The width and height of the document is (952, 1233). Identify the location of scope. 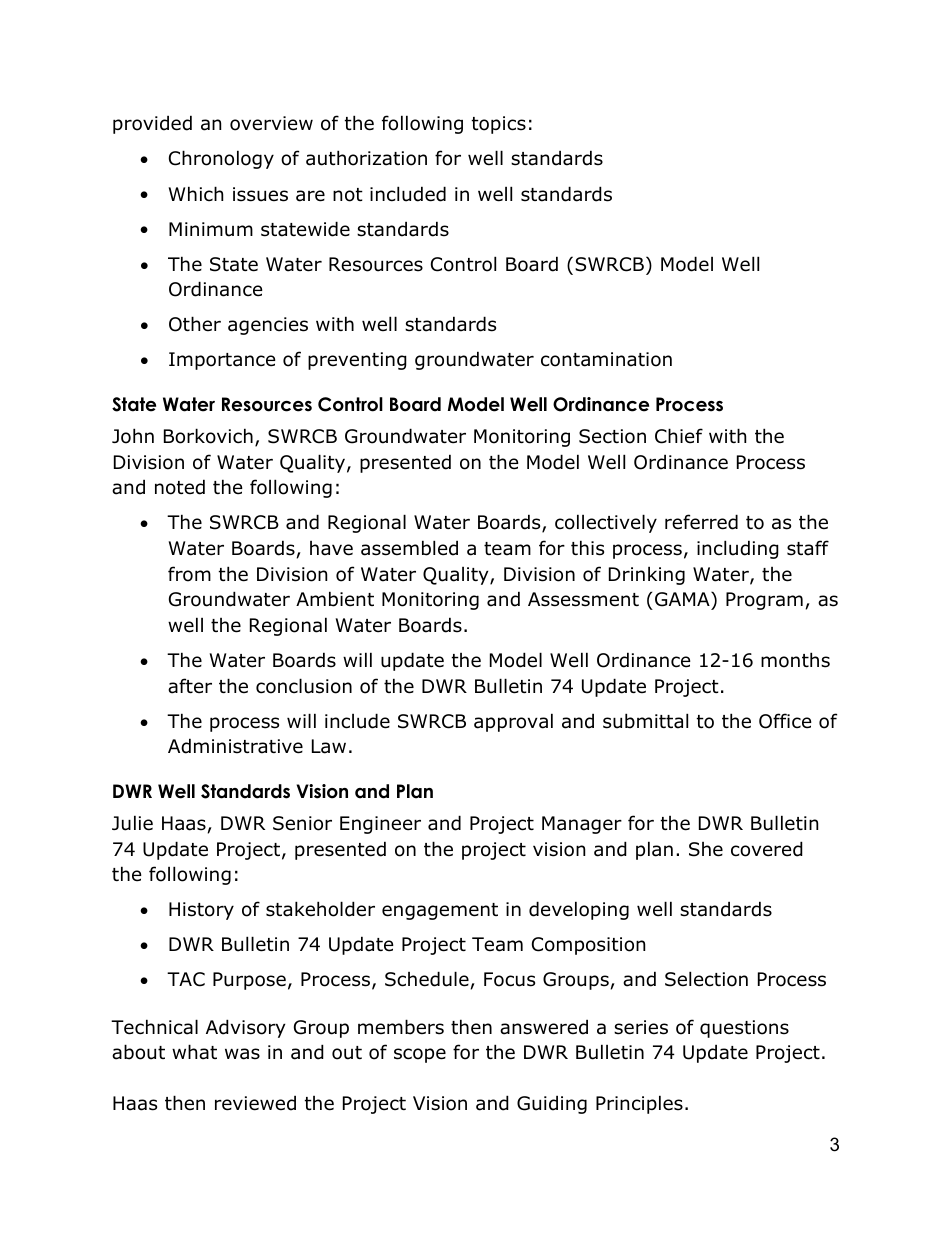
(420, 1055).
